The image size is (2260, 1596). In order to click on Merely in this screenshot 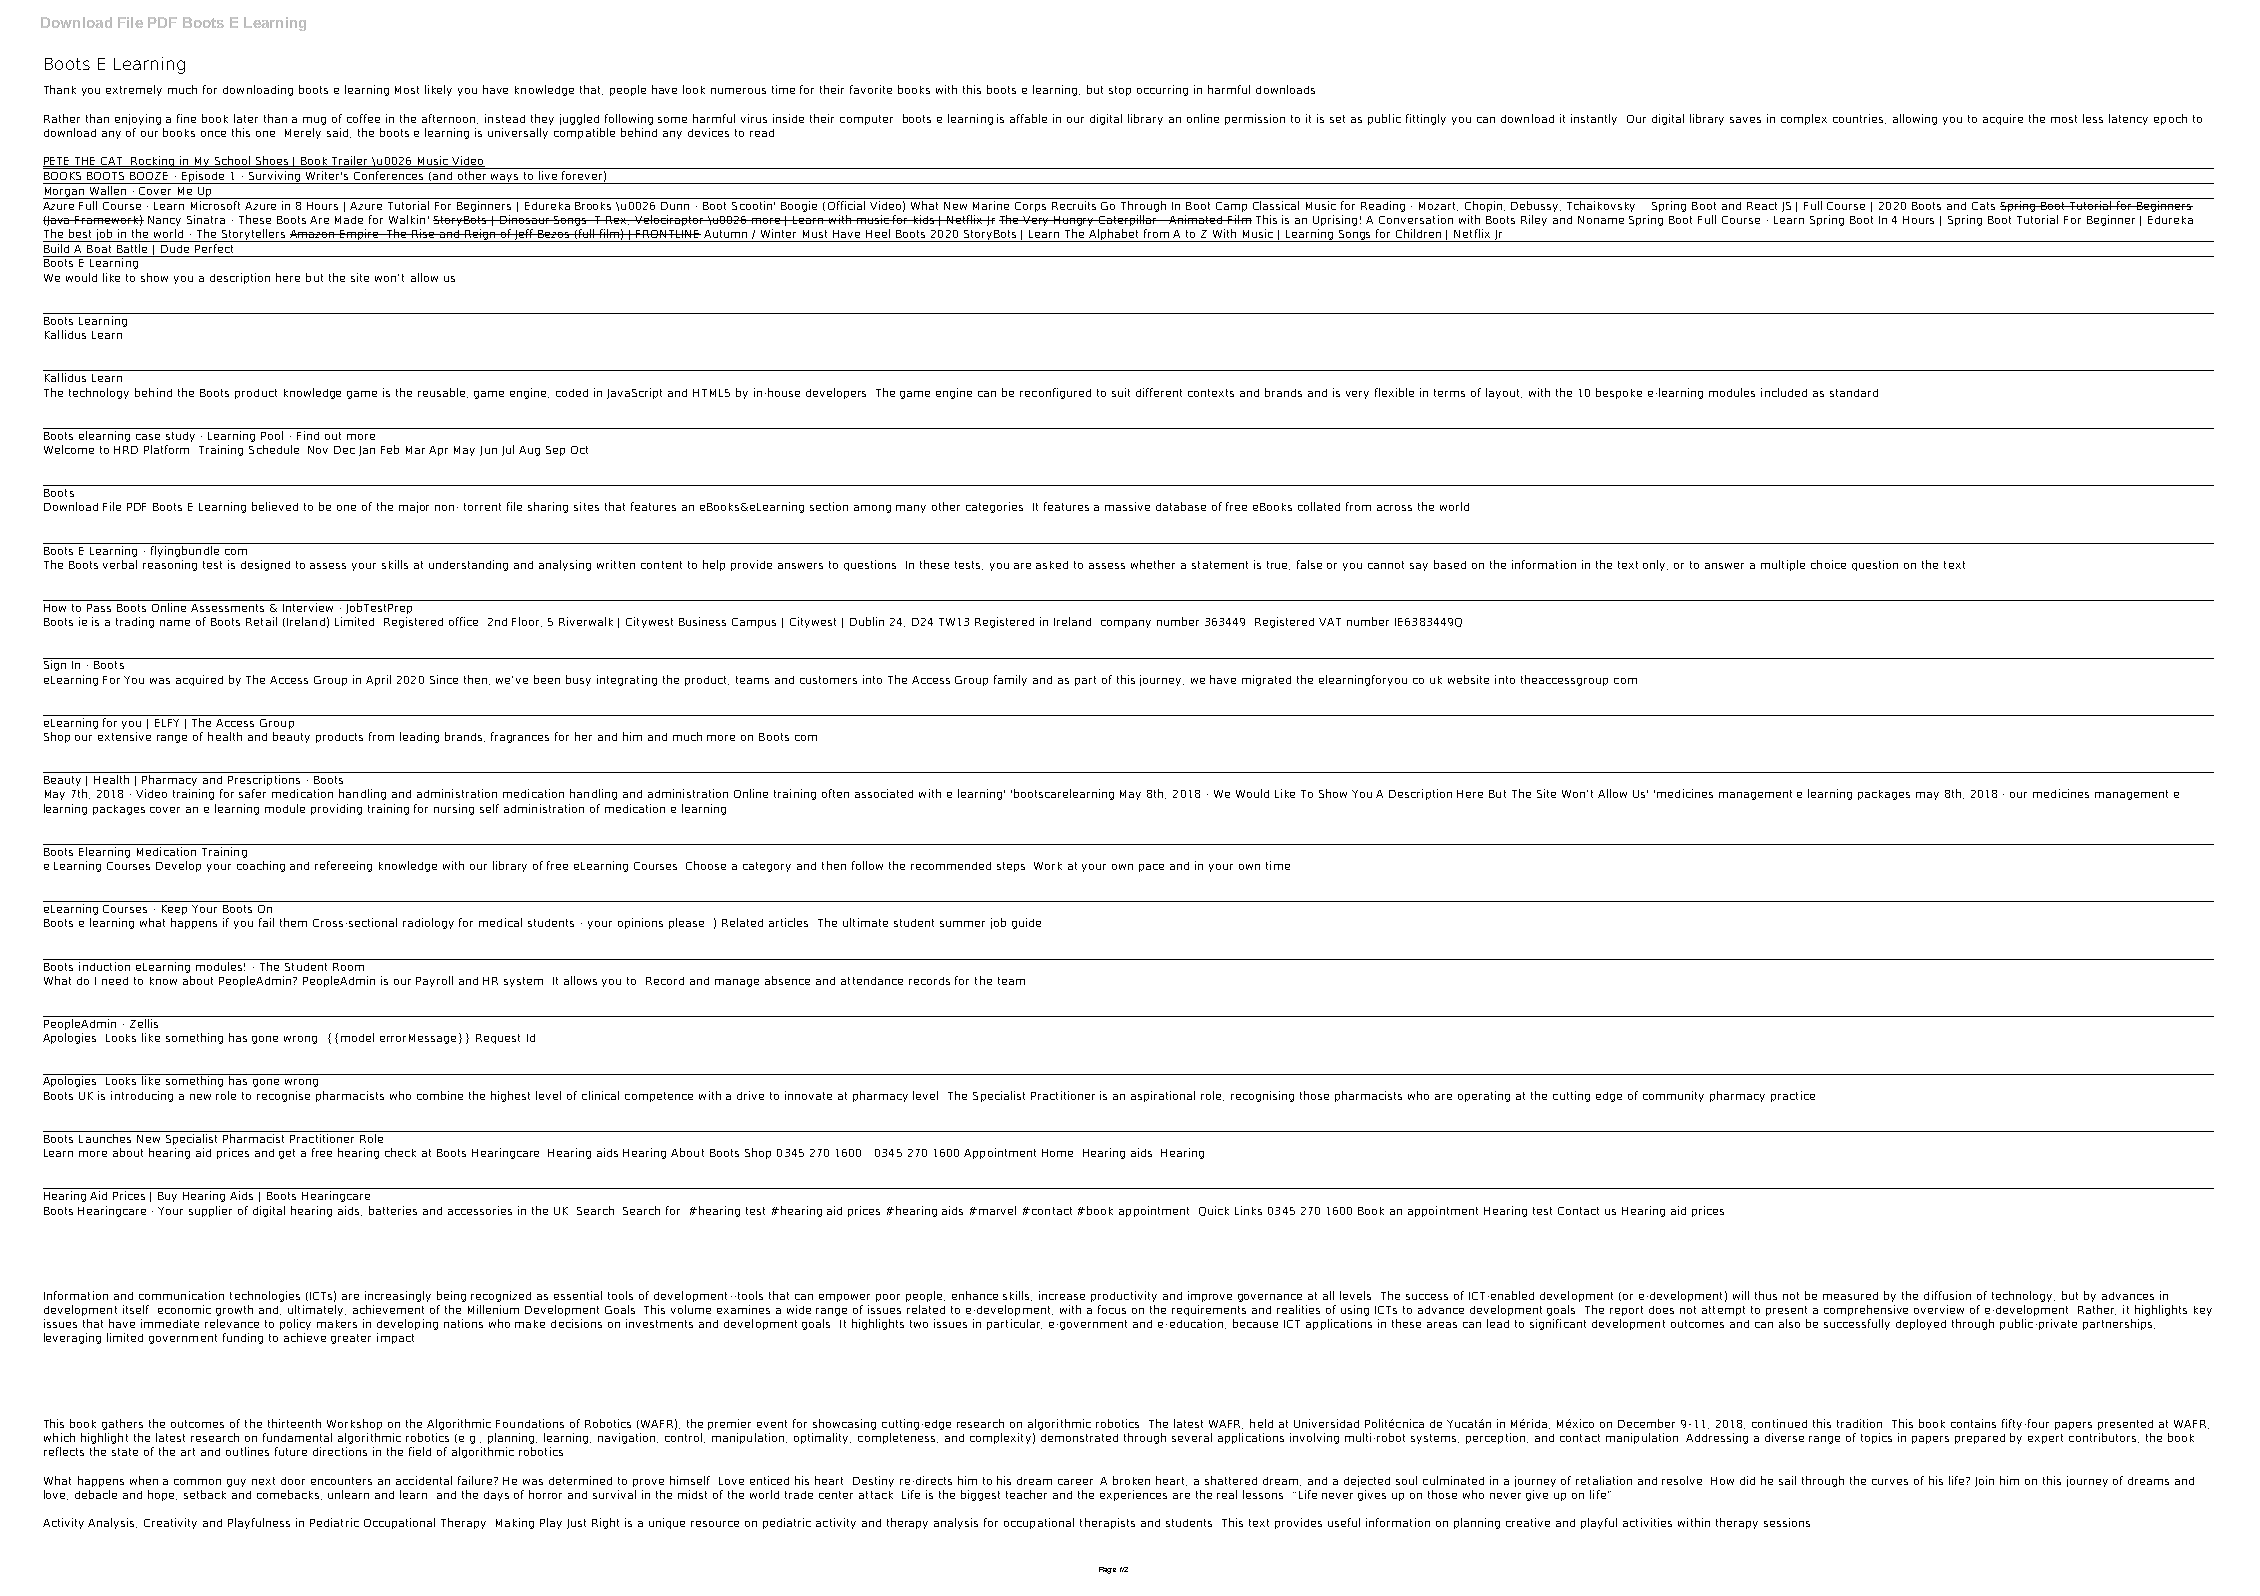, I will do `click(303, 133)`.
